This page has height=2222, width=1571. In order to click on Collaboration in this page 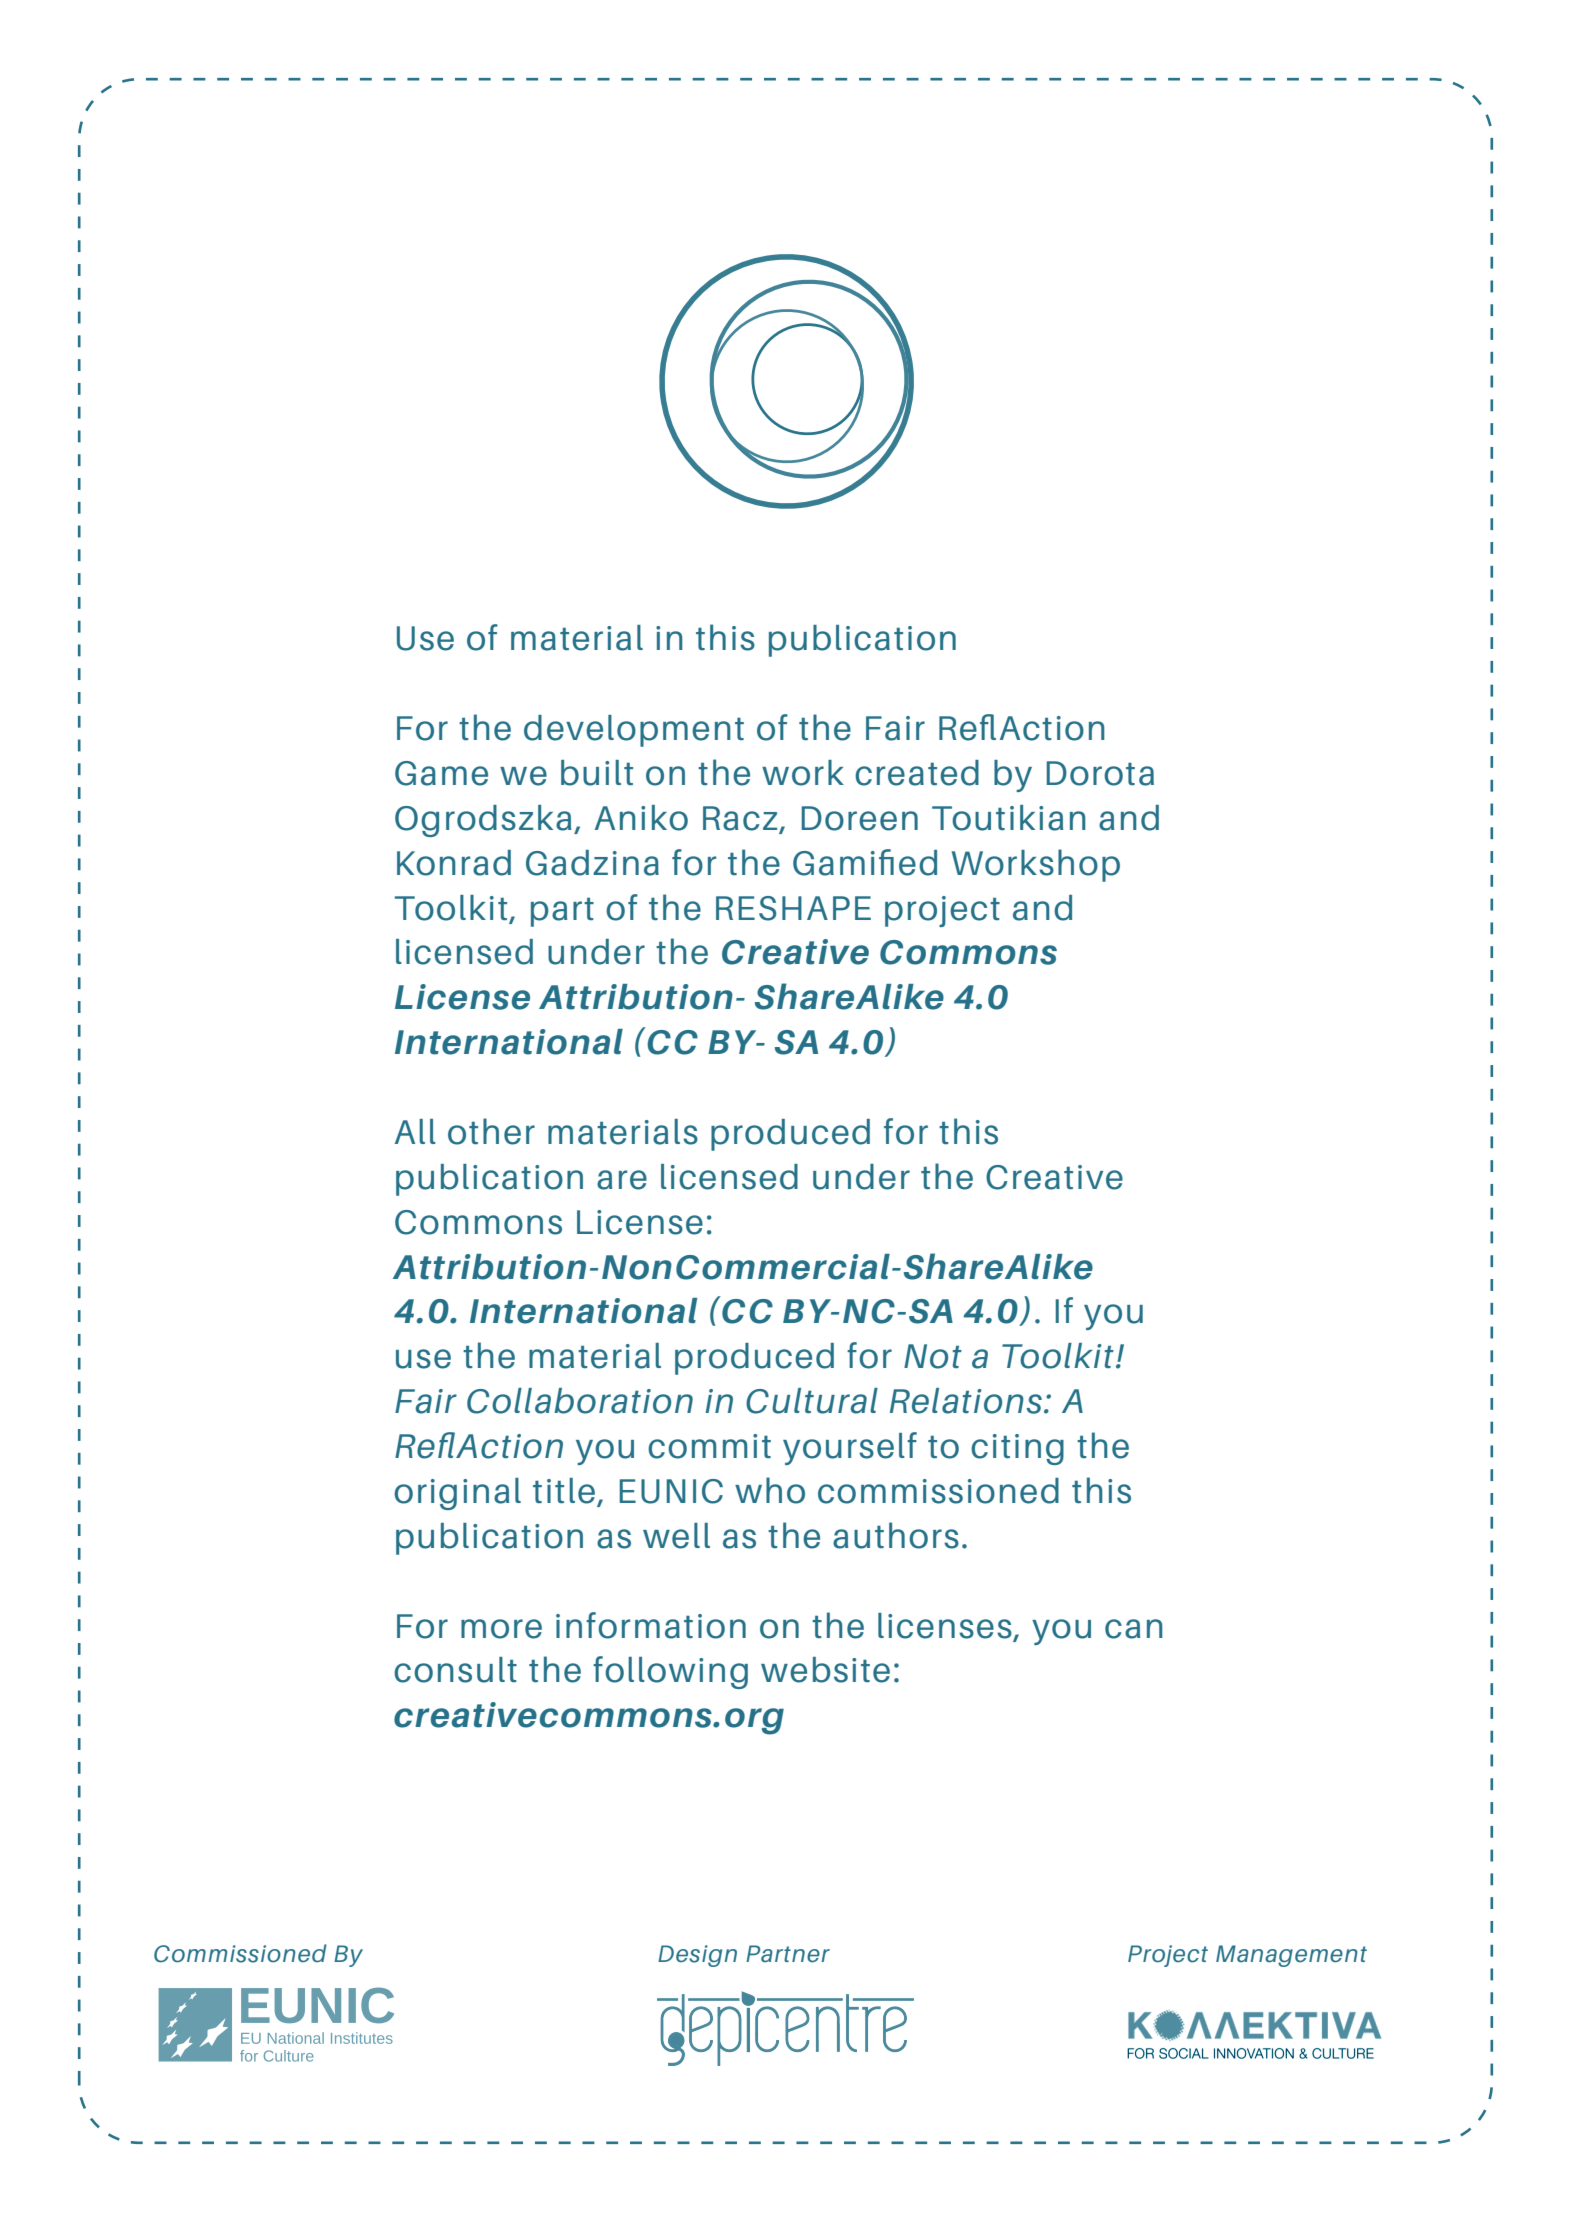, I will do `click(580, 1401)`.
